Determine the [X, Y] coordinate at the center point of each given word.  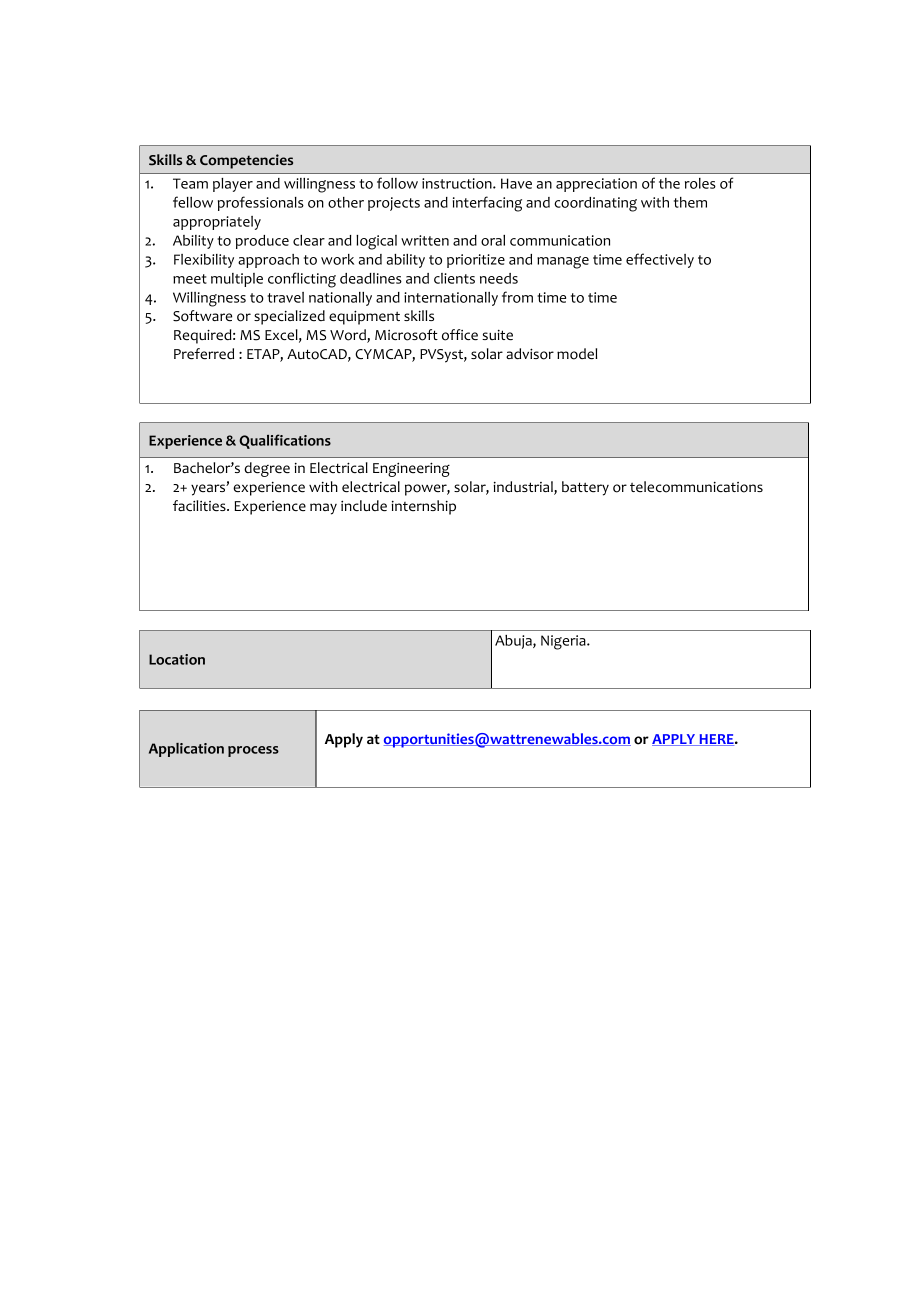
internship [423, 507]
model [577, 354]
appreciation [596, 185]
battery [585, 488]
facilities [200, 506]
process [253, 751]
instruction [458, 183]
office [460, 335]
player [233, 185]
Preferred [204, 354]
